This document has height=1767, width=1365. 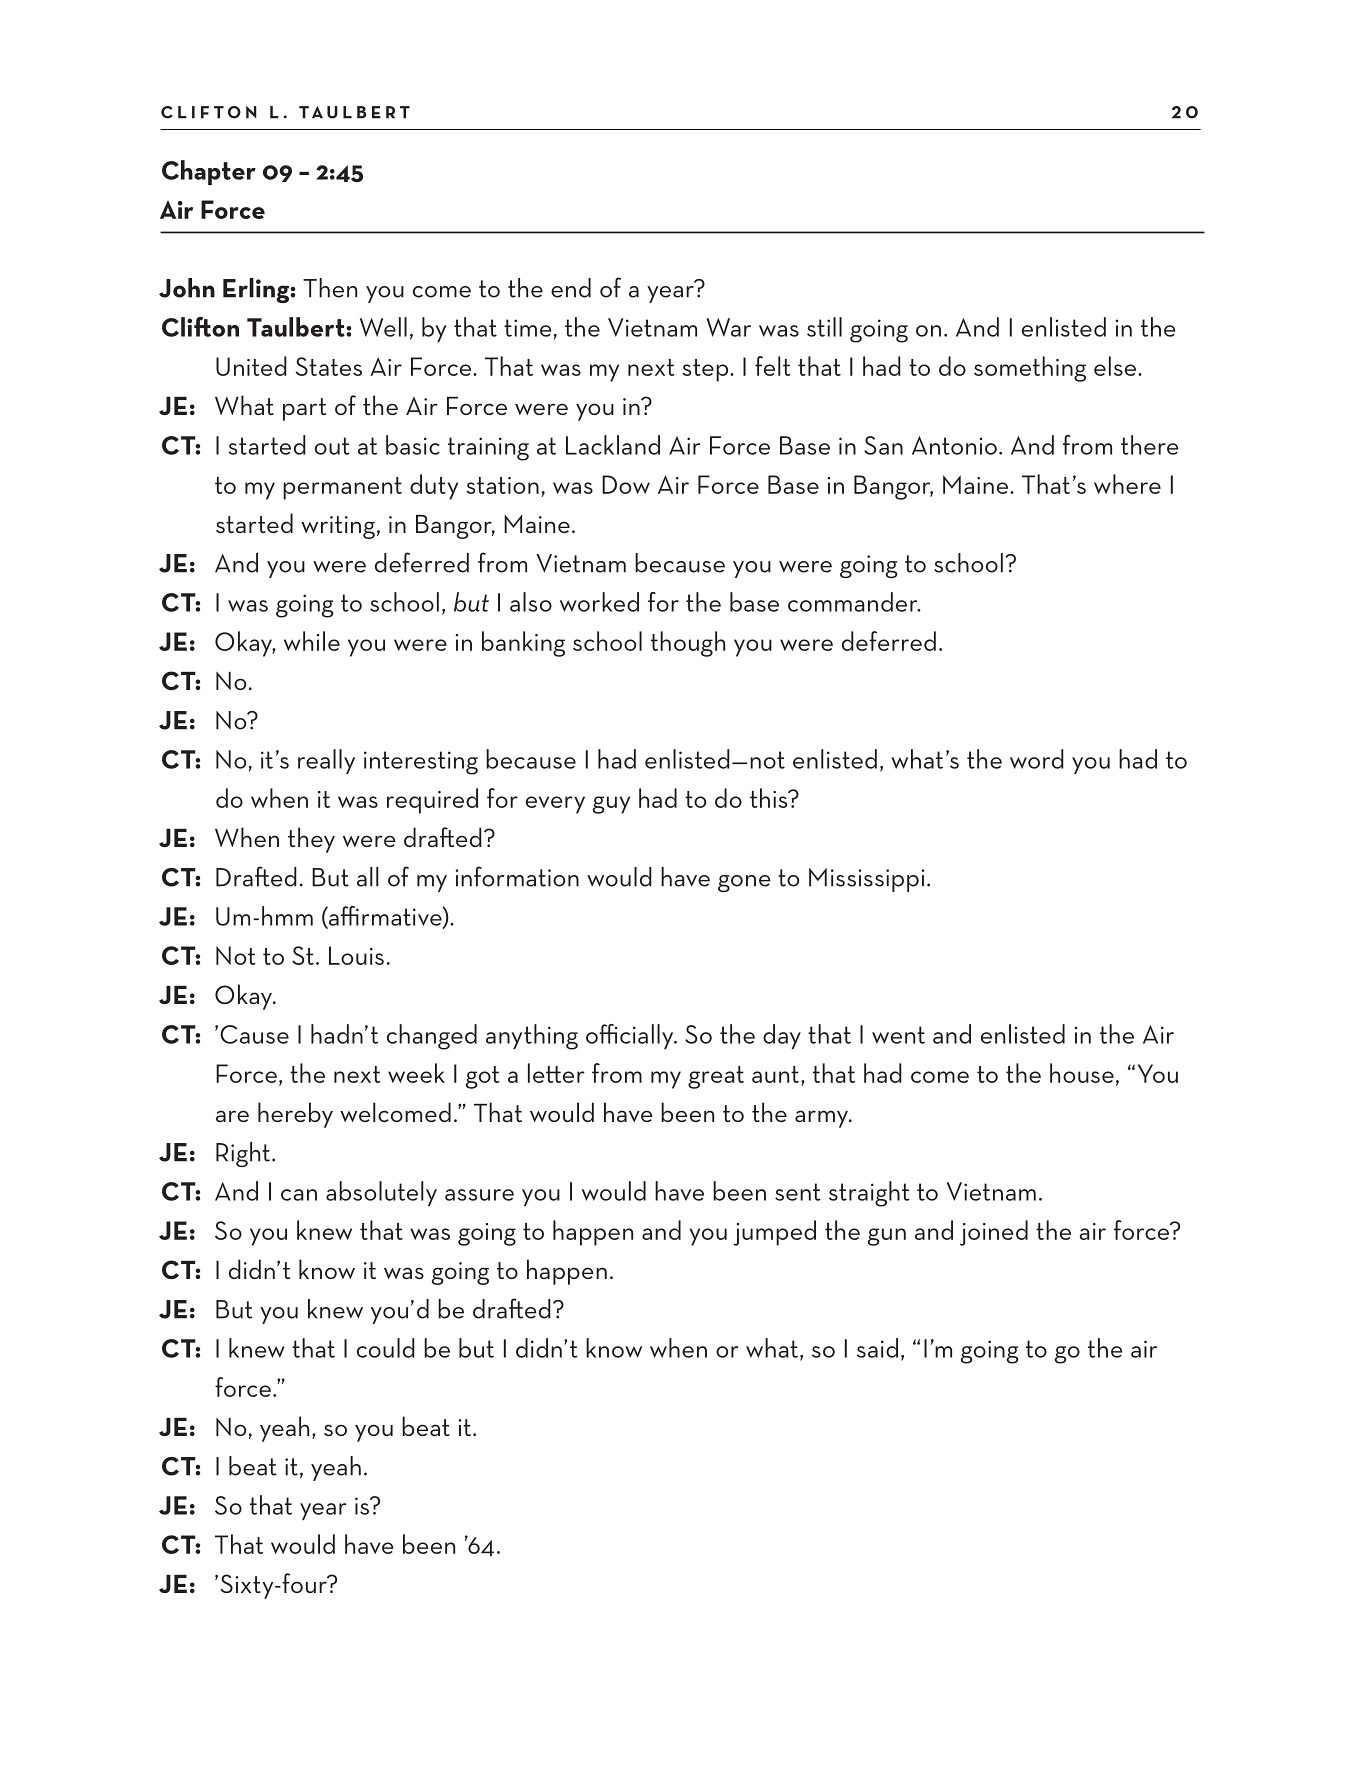 I want to click on Chapter, so click(x=209, y=172).
